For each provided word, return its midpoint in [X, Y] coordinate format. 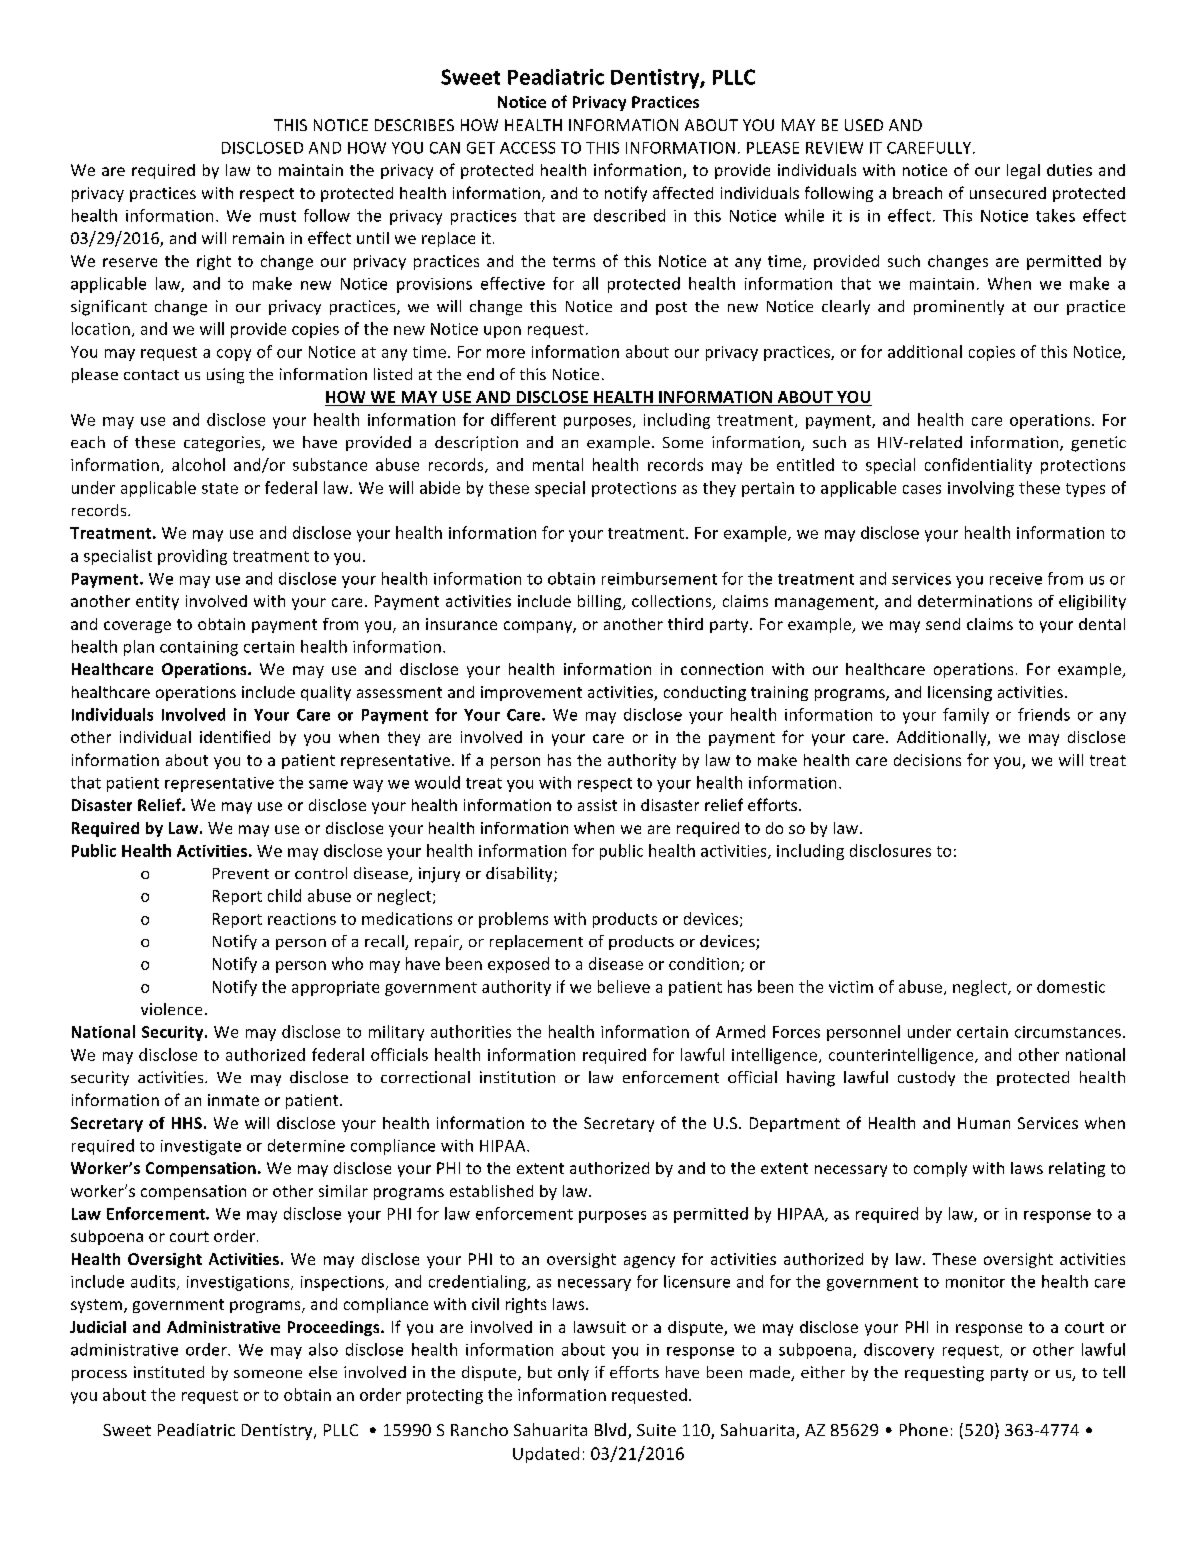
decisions [927, 760]
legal [1023, 171]
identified [235, 736]
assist [597, 805]
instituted [169, 1372]
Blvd [610, 1429]
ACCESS [527, 148]
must [278, 216]
